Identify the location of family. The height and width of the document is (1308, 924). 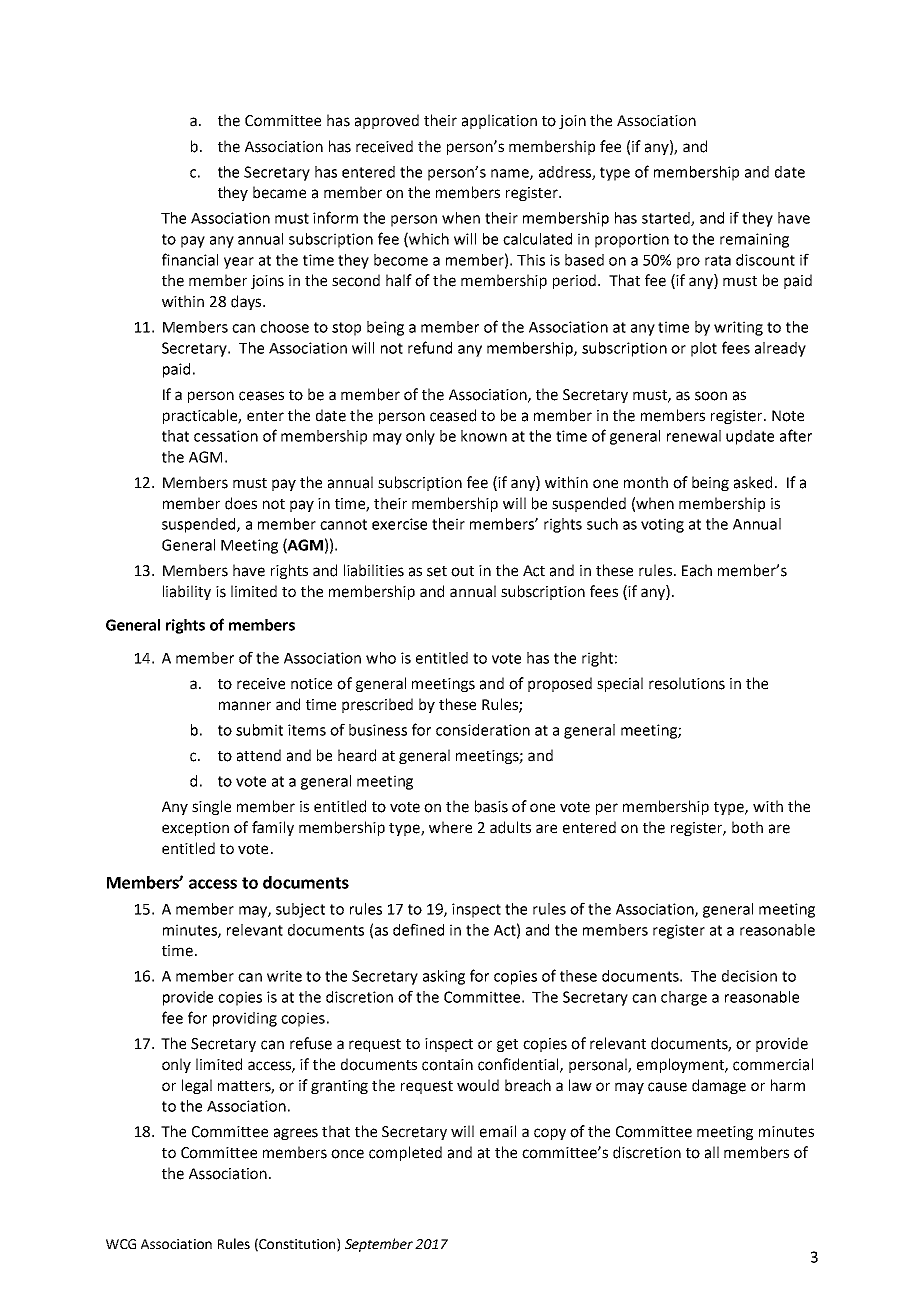
(273, 828).
